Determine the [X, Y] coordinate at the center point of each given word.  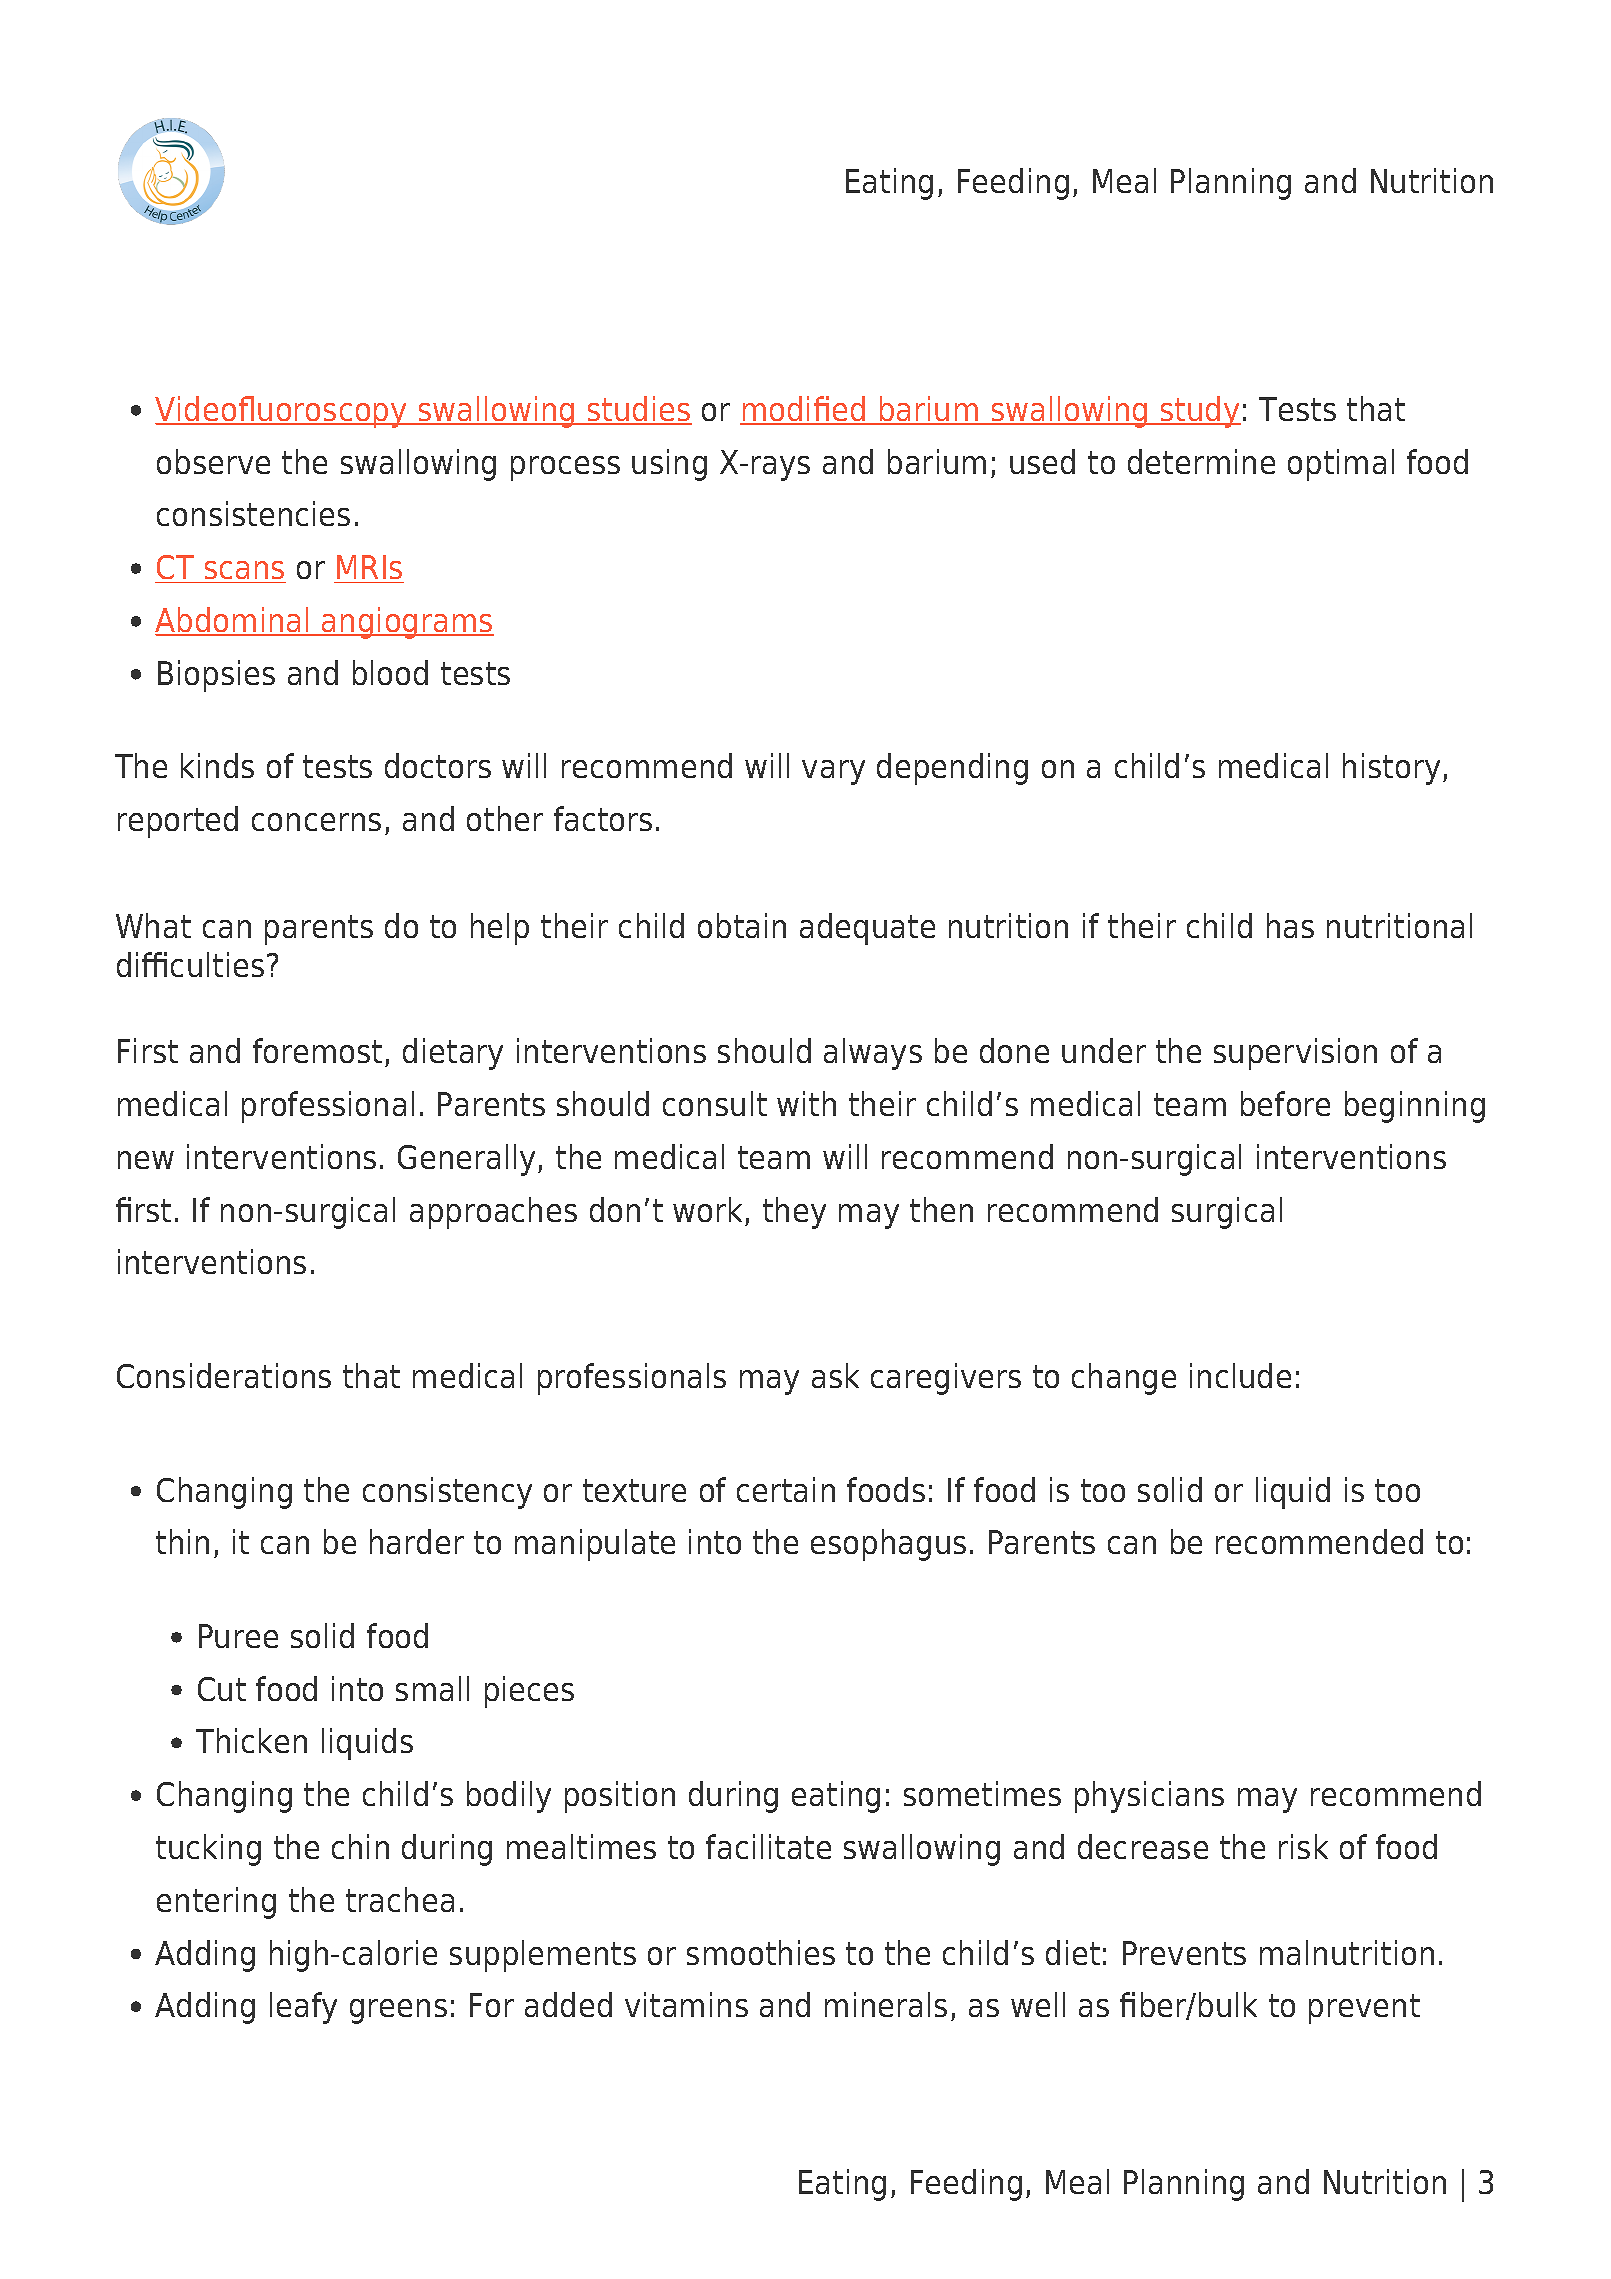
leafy [303, 2008]
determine [1201, 461]
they [794, 1213]
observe [213, 461]
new [146, 1160]
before [1285, 1103]
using [669, 465]
